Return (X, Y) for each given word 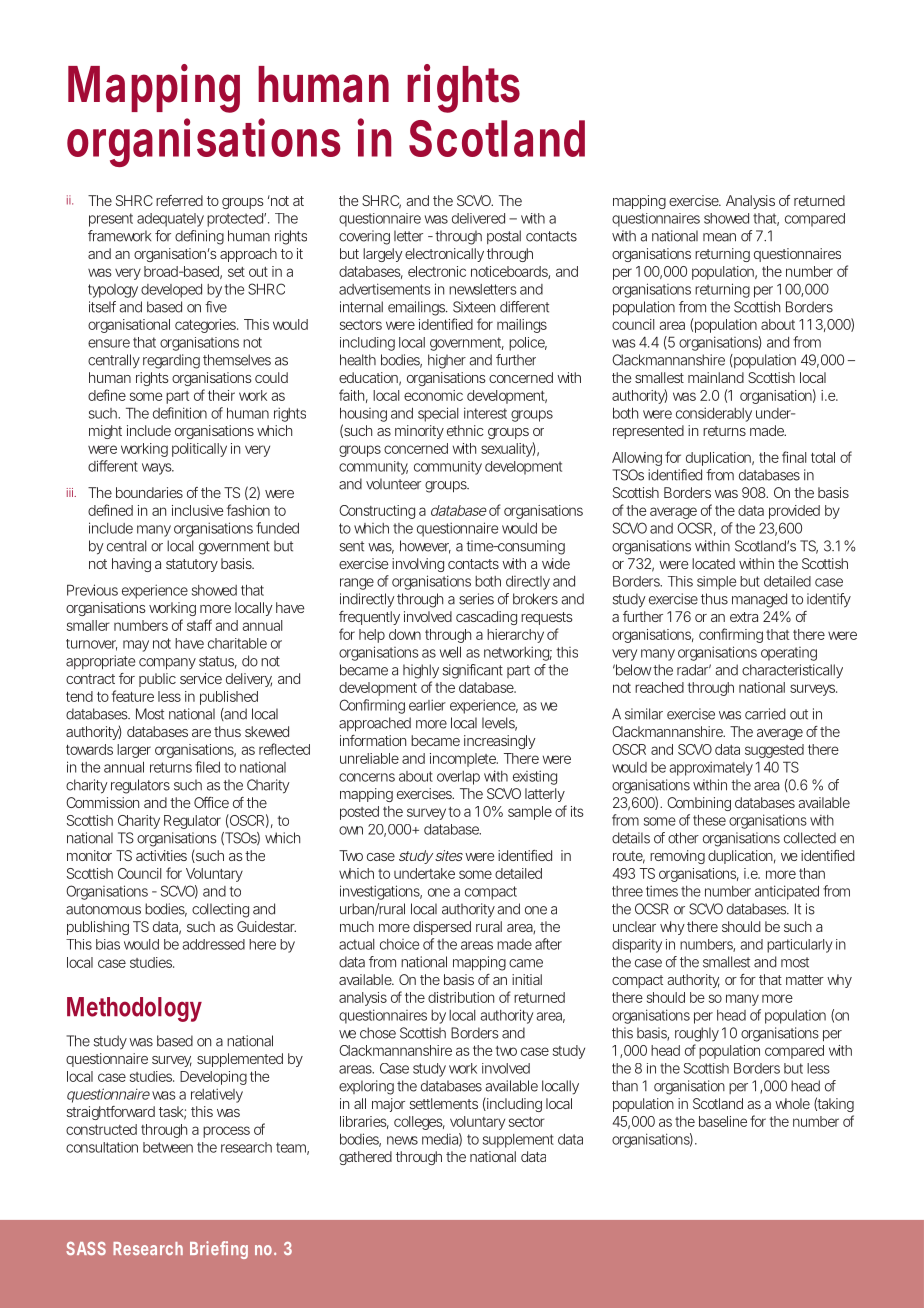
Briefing (219, 1250)
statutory (192, 565)
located (713, 563)
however (425, 547)
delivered (478, 218)
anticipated (787, 892)
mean (719, 237)
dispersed (442, 928)
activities (161, 855)
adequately (170, 220)
